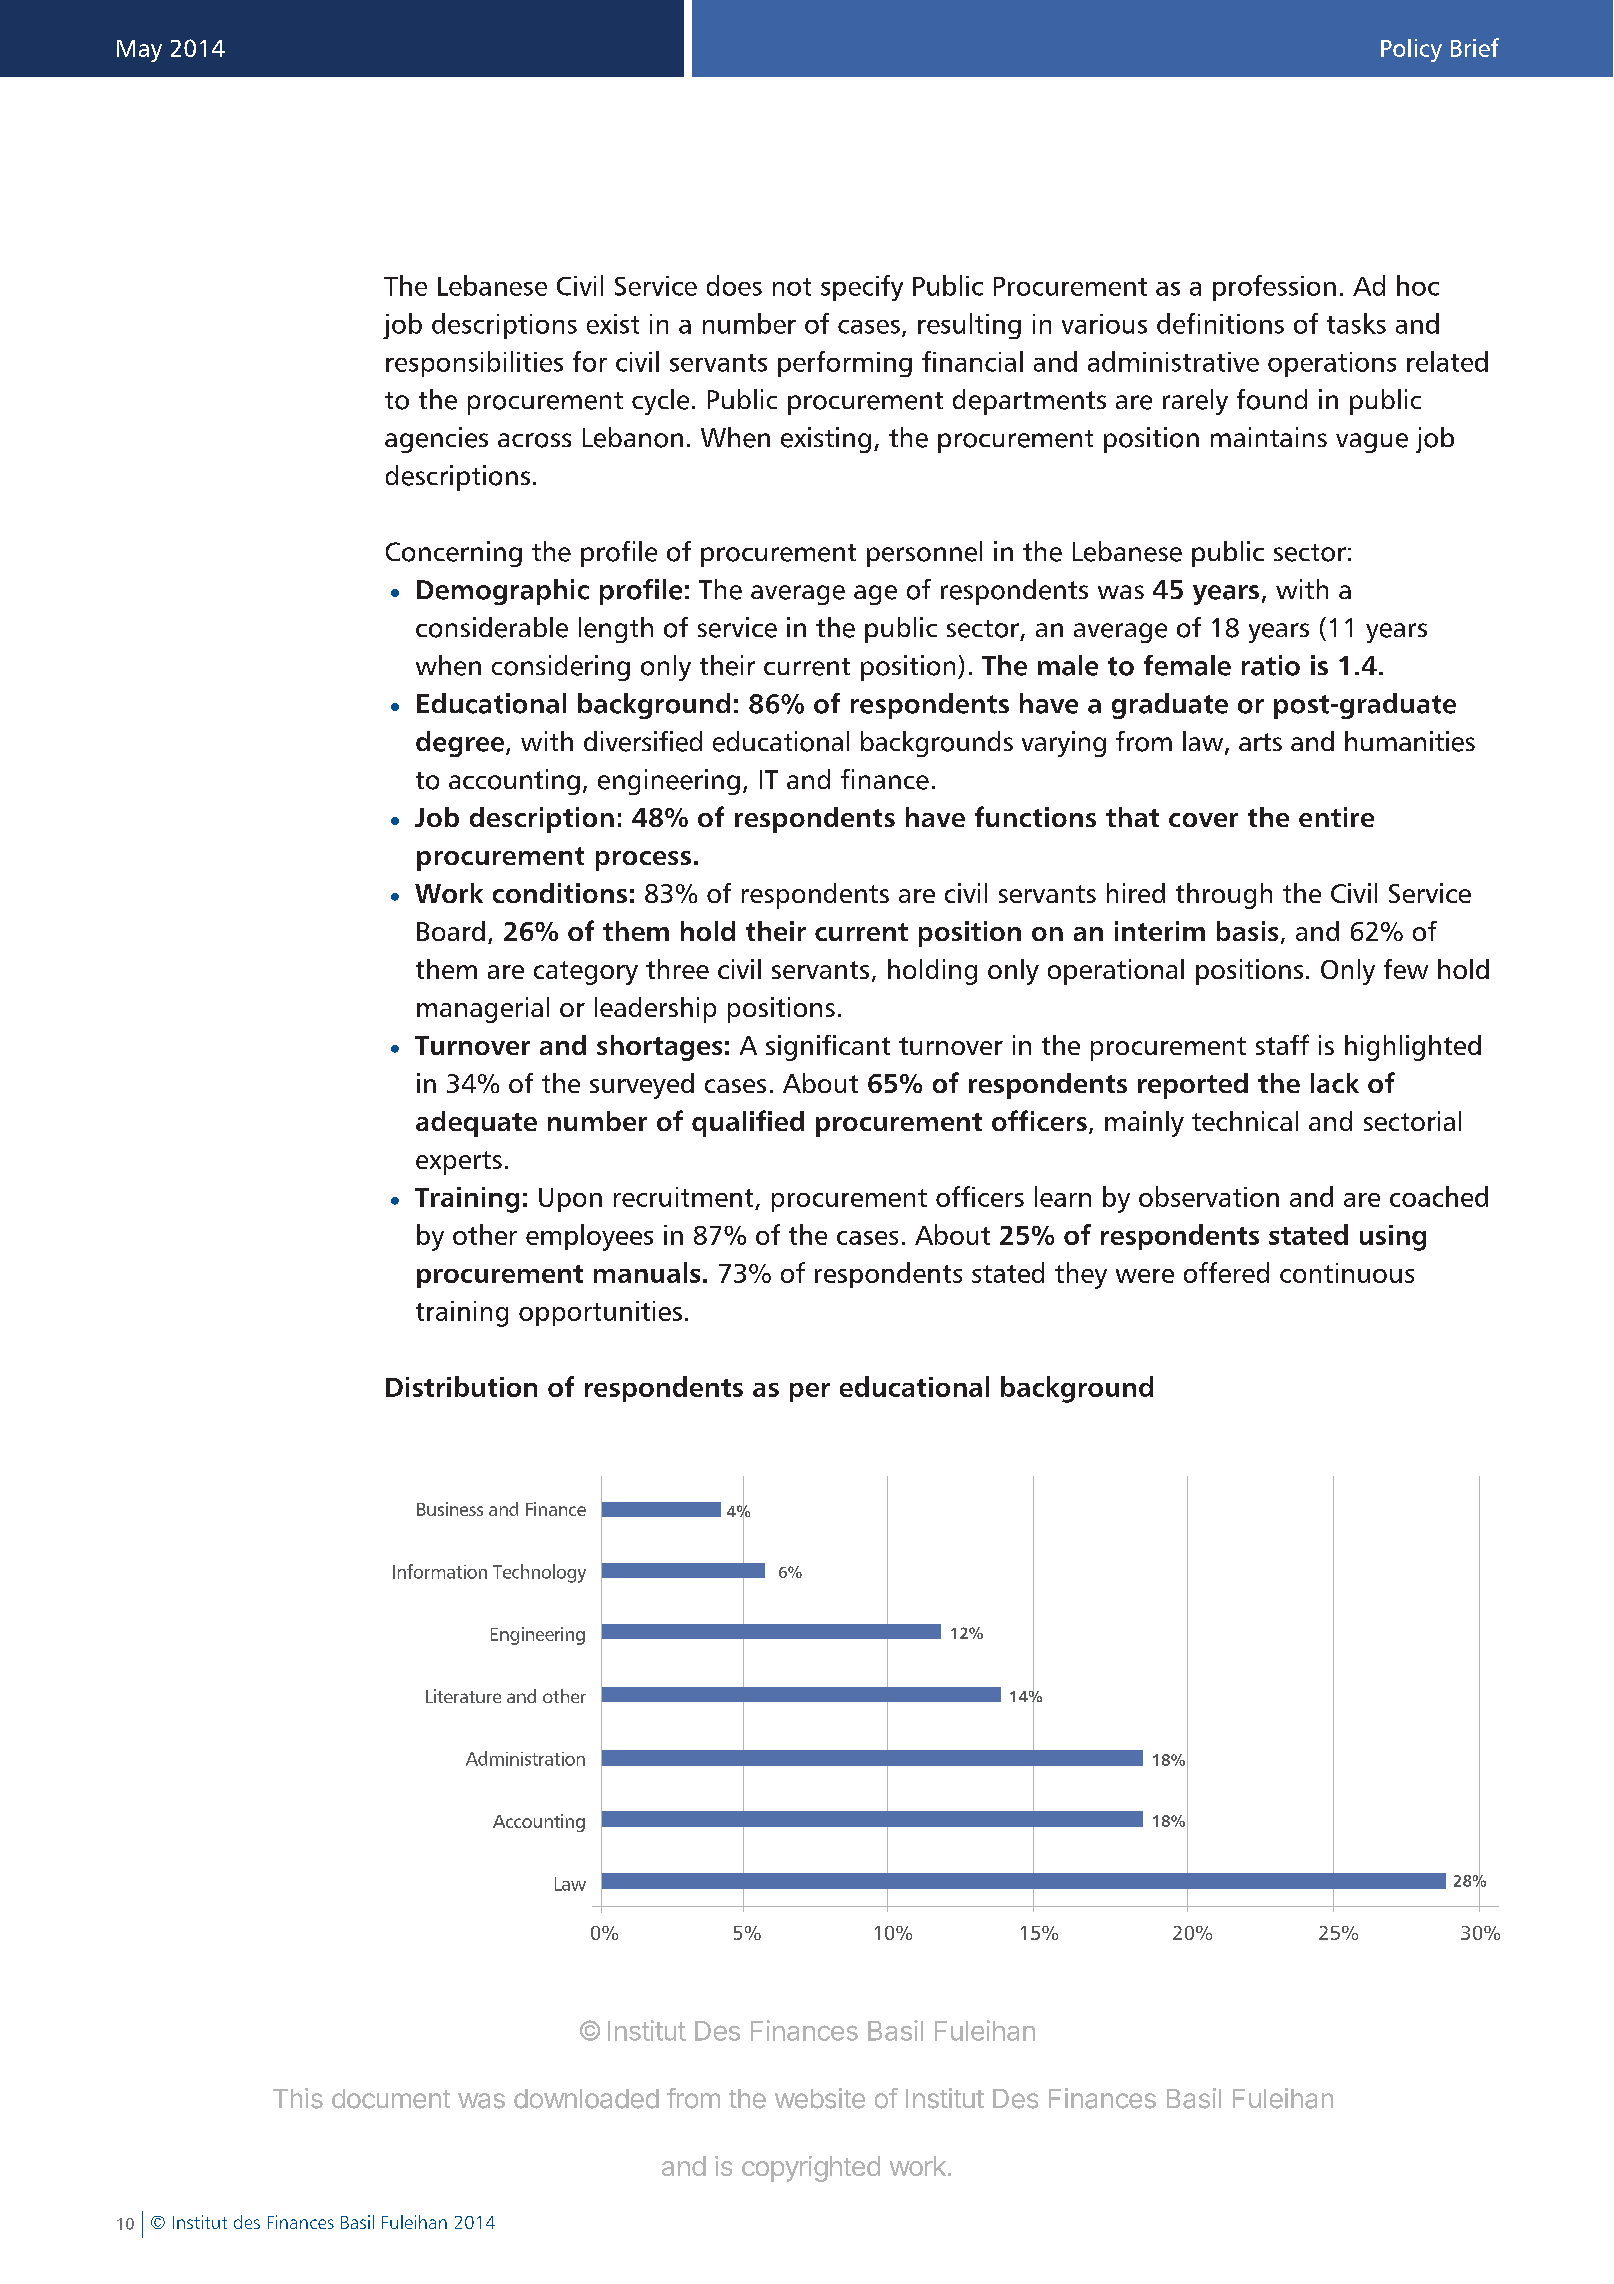 This screenshot has width=1614, height=2284. I want to click on arts, so click(1260, 742).
